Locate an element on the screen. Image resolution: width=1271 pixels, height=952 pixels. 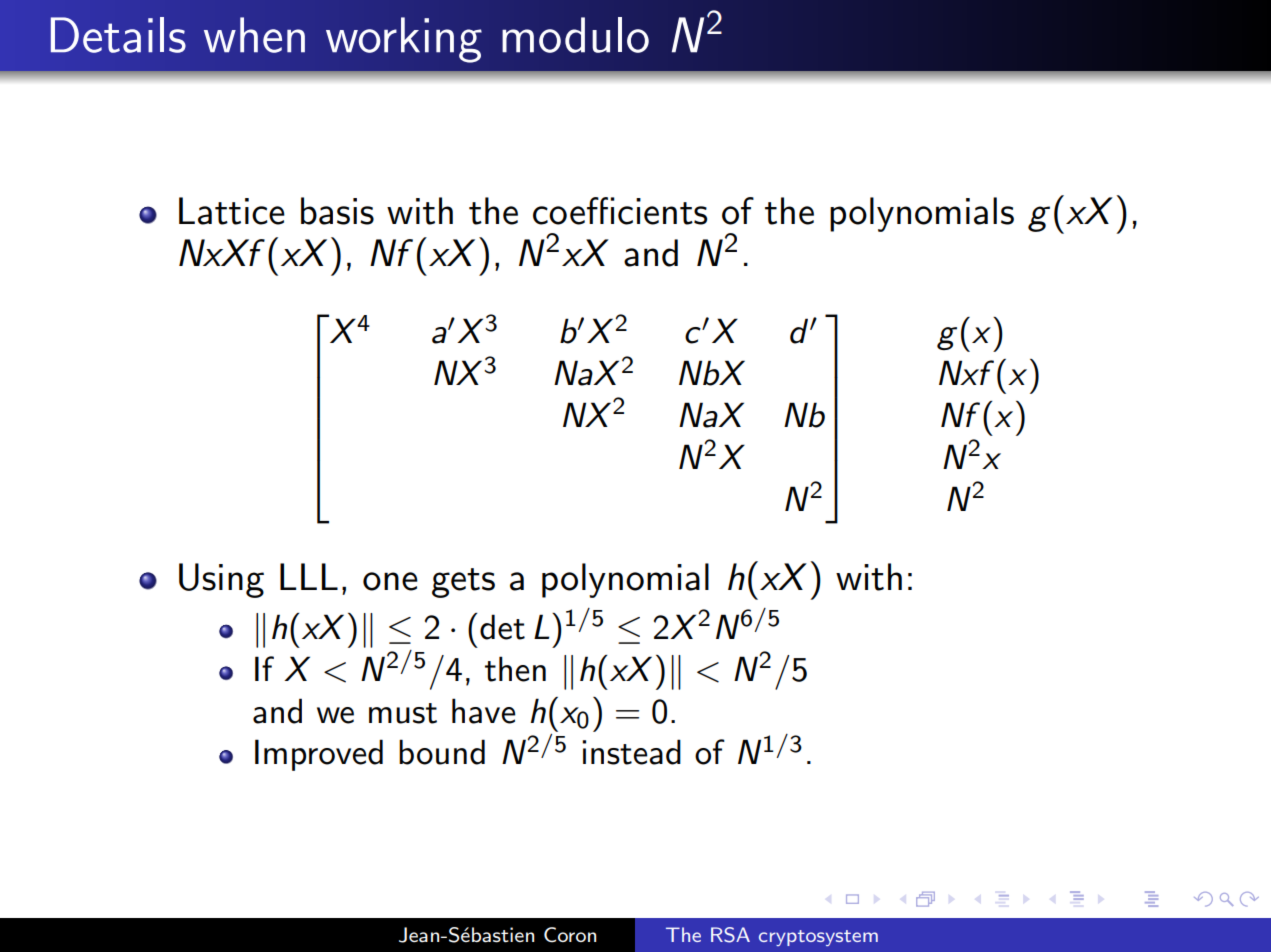
when is located at coordinates (254, 35).
